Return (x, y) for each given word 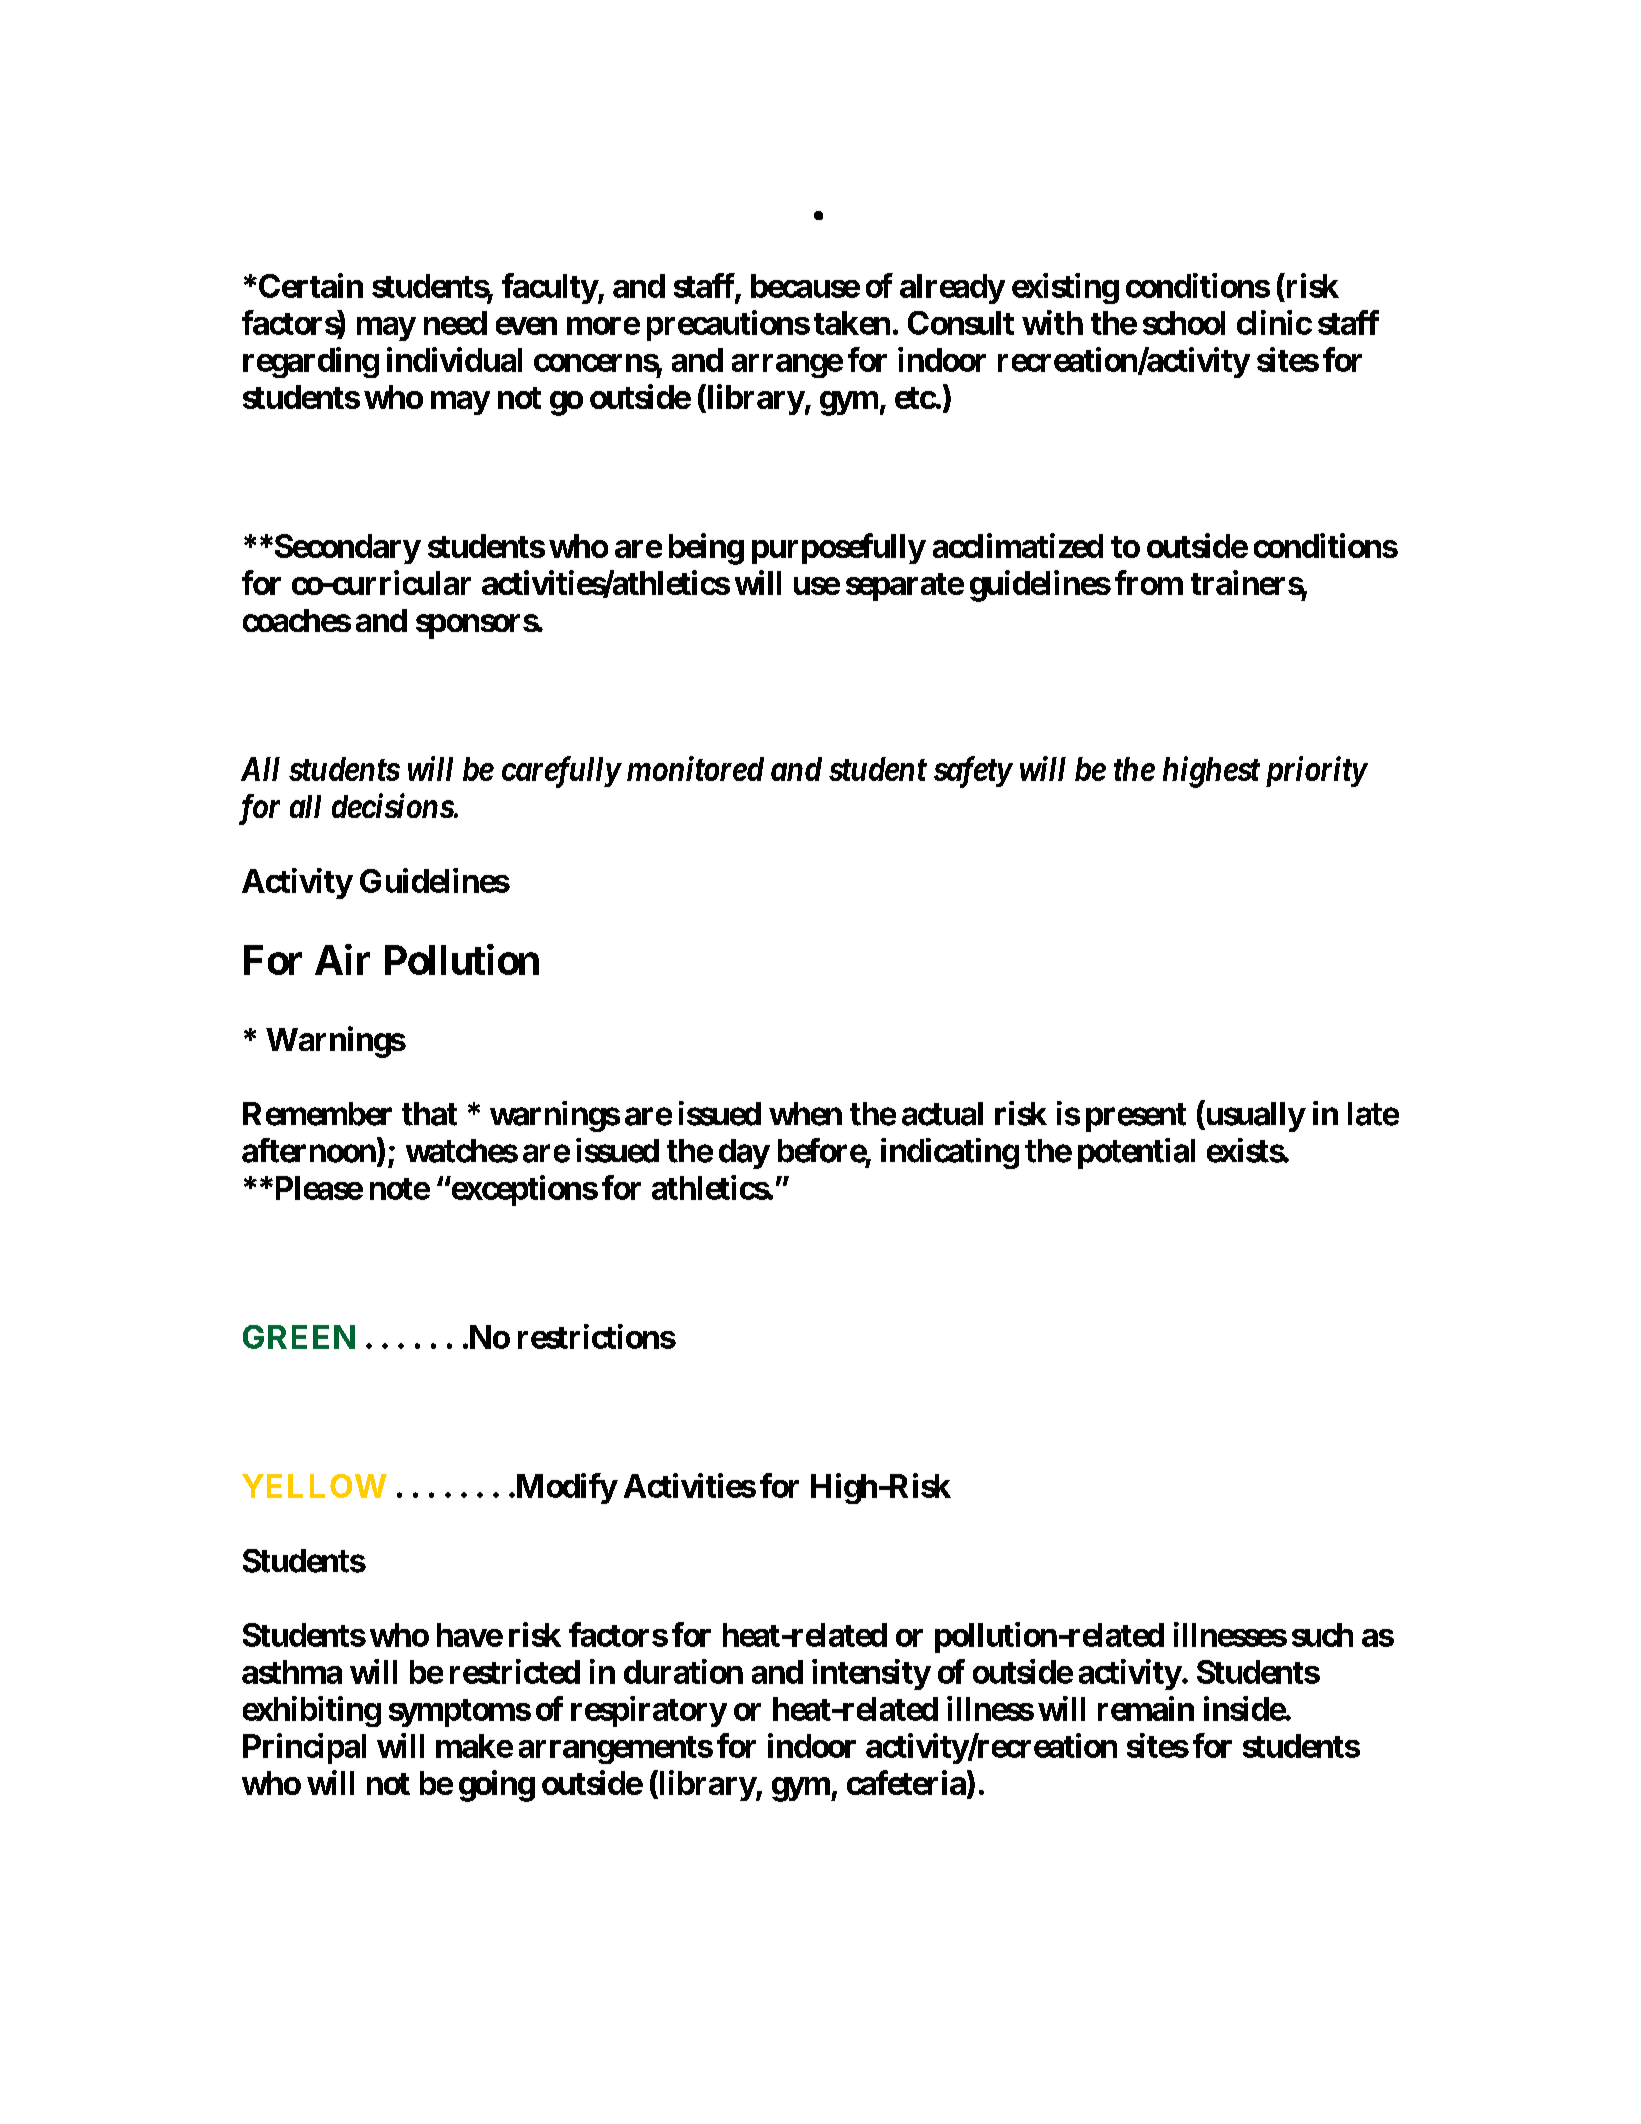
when (805, 1114)
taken (852, 323)
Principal (304, 1748)
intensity (871, 1674)
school (1184, 323)
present (1136, 1117)
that (429, 1114)
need (455, 323)
